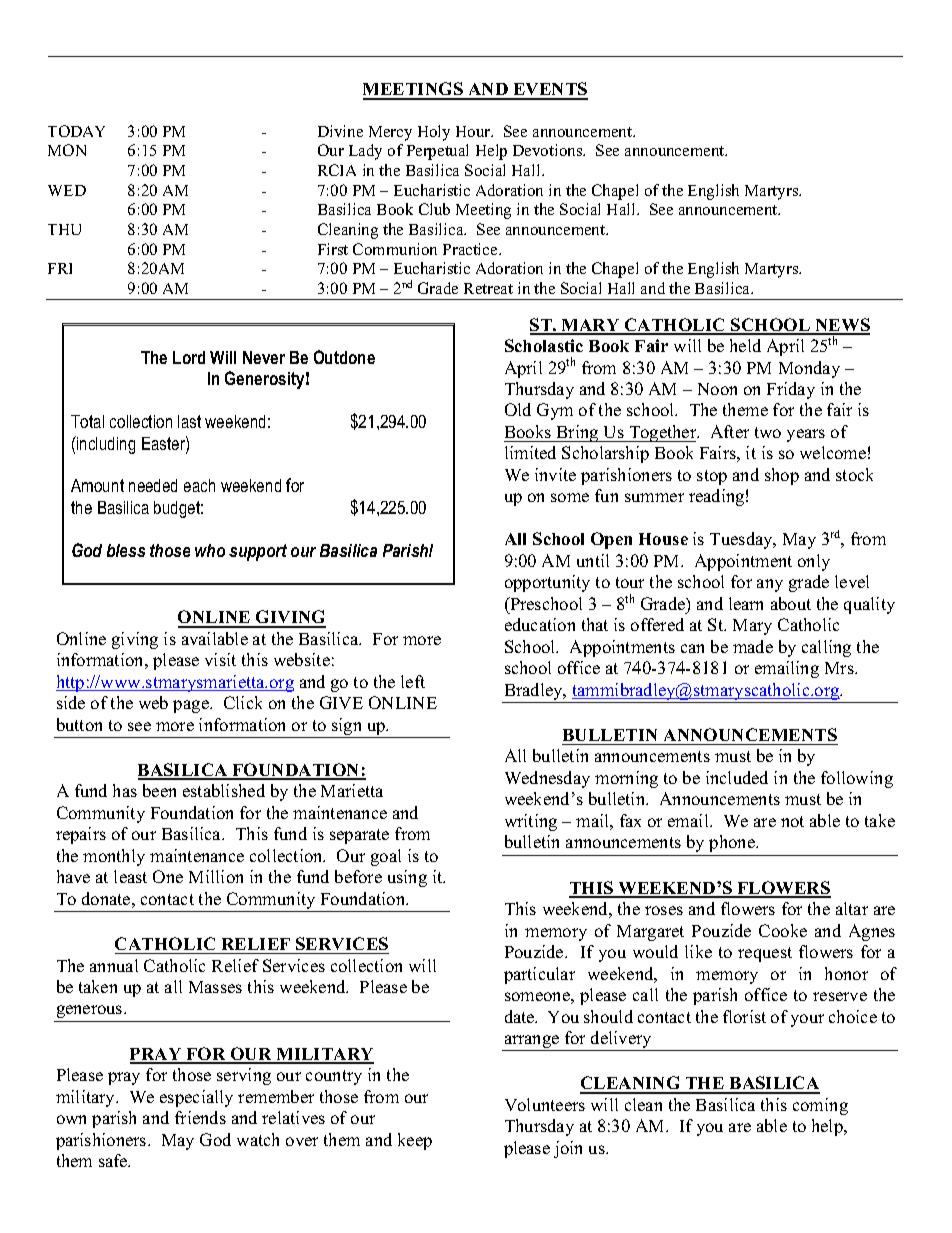 Image resolution: width=952 pixels, height=1233 pixels. What do you see at coordinates (753, 646) in the screenshot?
I see `made` at bounding box center [753, 646].
